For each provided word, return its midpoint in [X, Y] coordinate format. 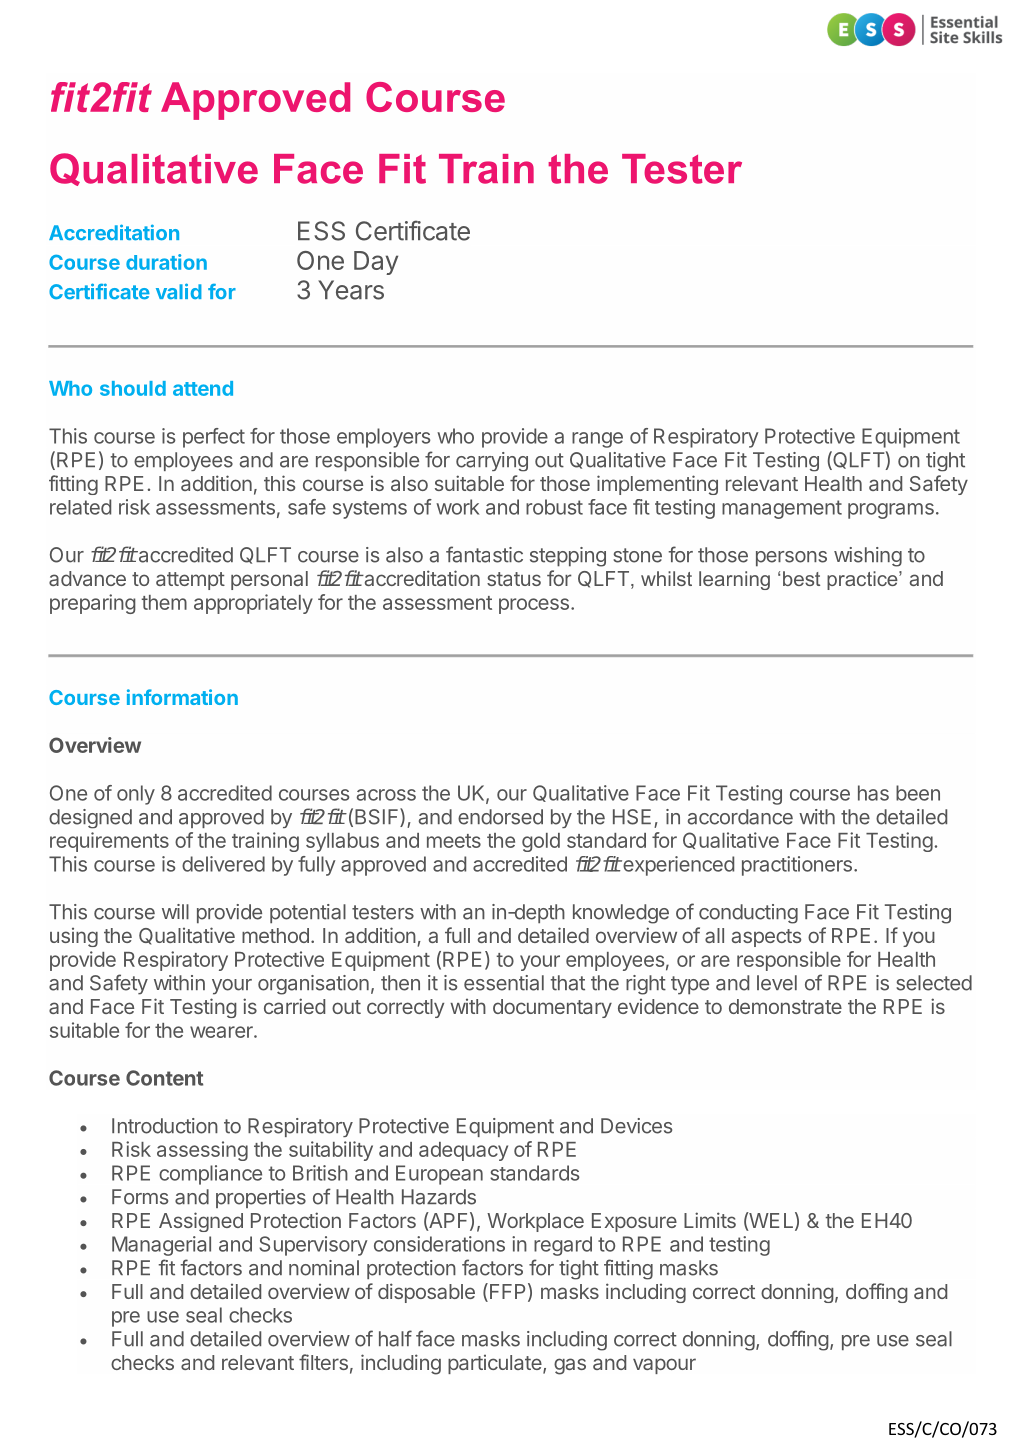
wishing [868, 557]
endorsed [500, 817]
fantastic [484, 554]
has [873, 793]
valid [179, 291]
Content [164, 1078]
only [136, 795]
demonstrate [785, 1006]
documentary [552, 1008]
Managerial [161, 1246]
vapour [664, 1366]
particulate [495, 1364]
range [597, 440]
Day [376, 263]
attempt [190, 581]
